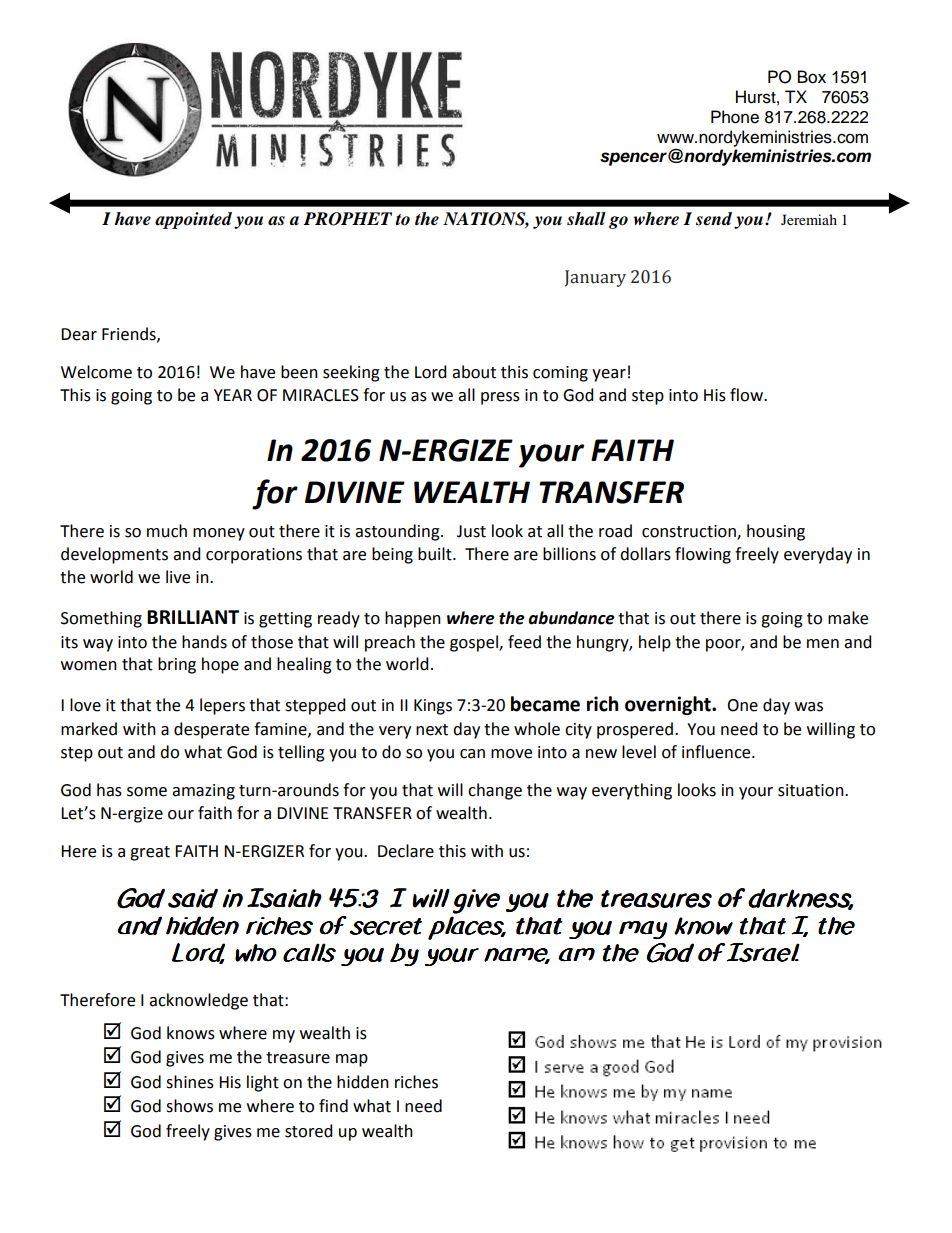 The height and width of the screenshot is (1233, 952). What do you see at coordinates (347, 219) in the screenshot?
I see `PROPHET` at bounding box center [347, 219].
